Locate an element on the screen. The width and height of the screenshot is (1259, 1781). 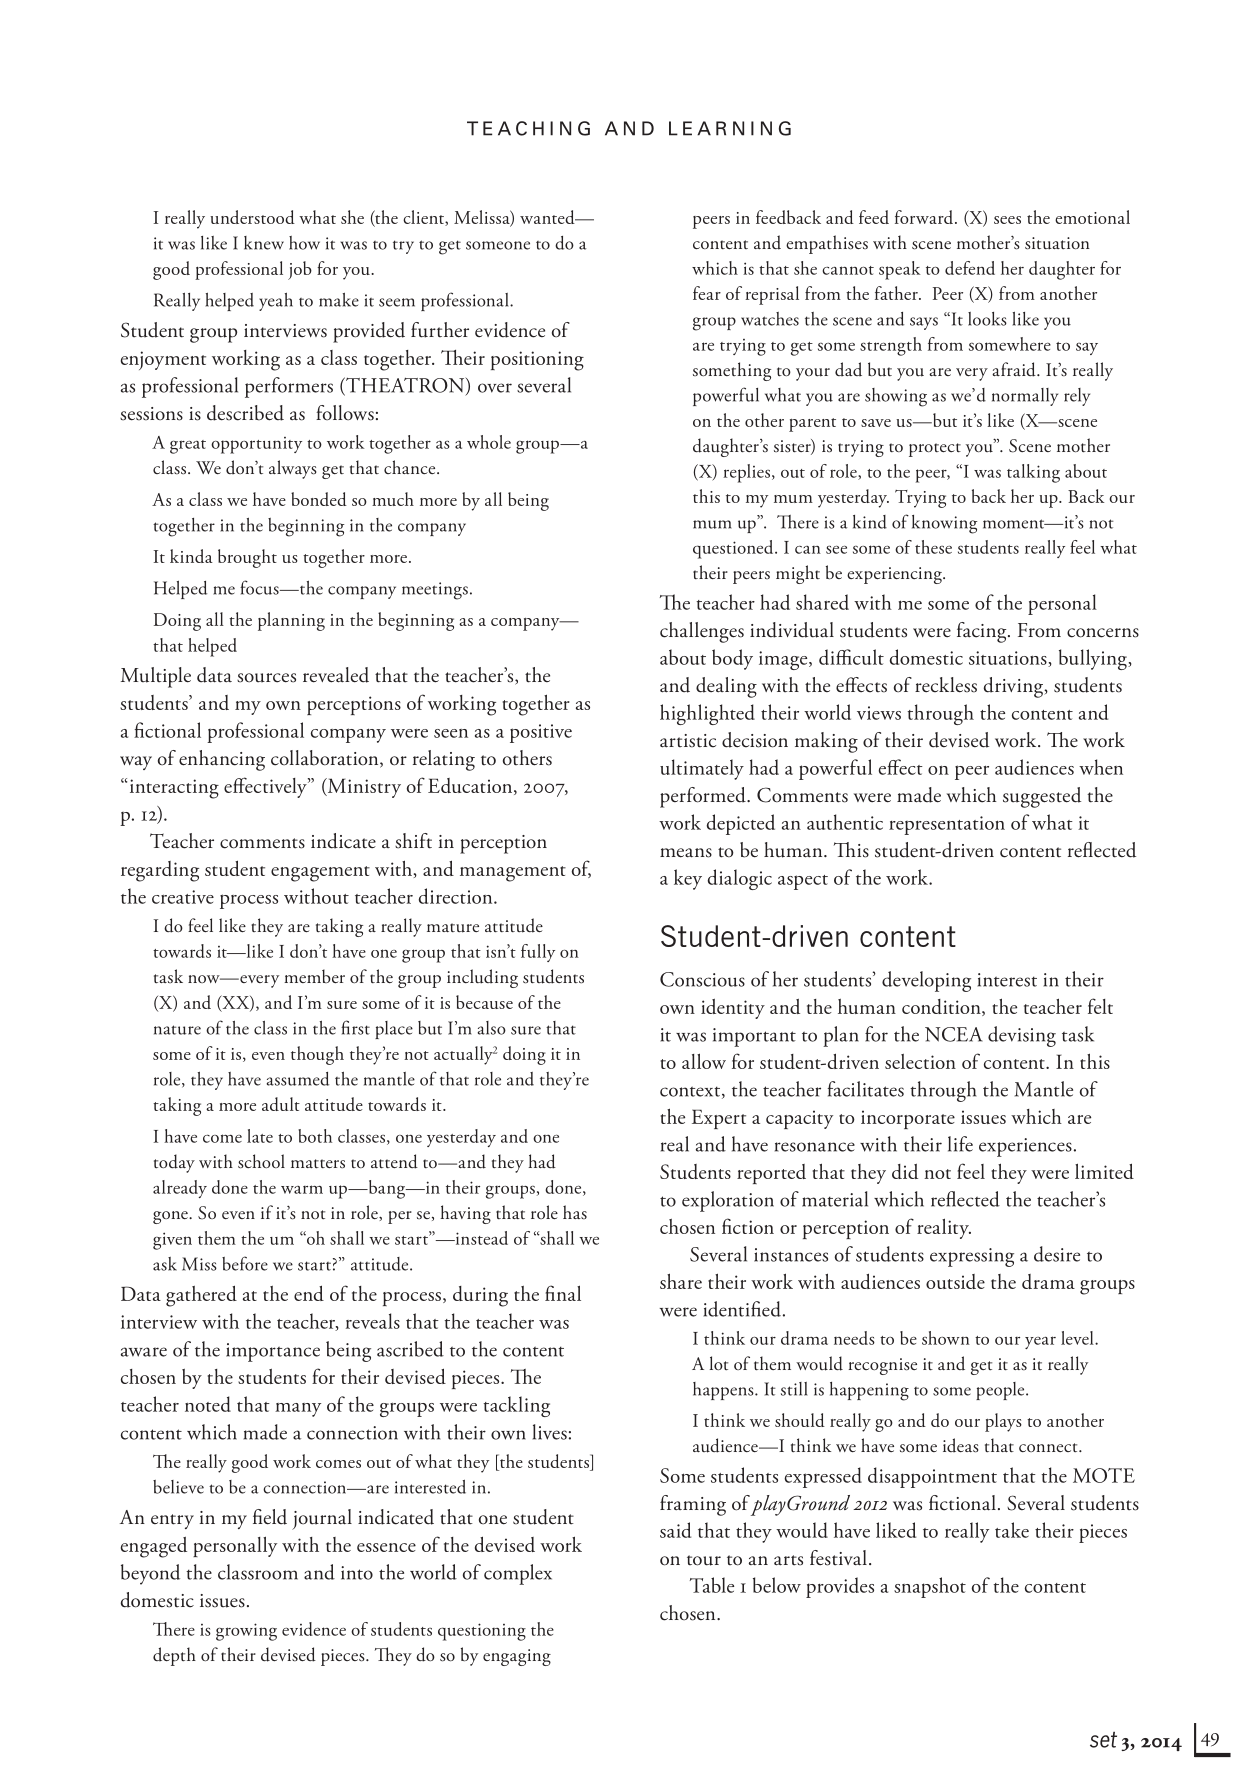
fear is located at coordinates (707, 293).
